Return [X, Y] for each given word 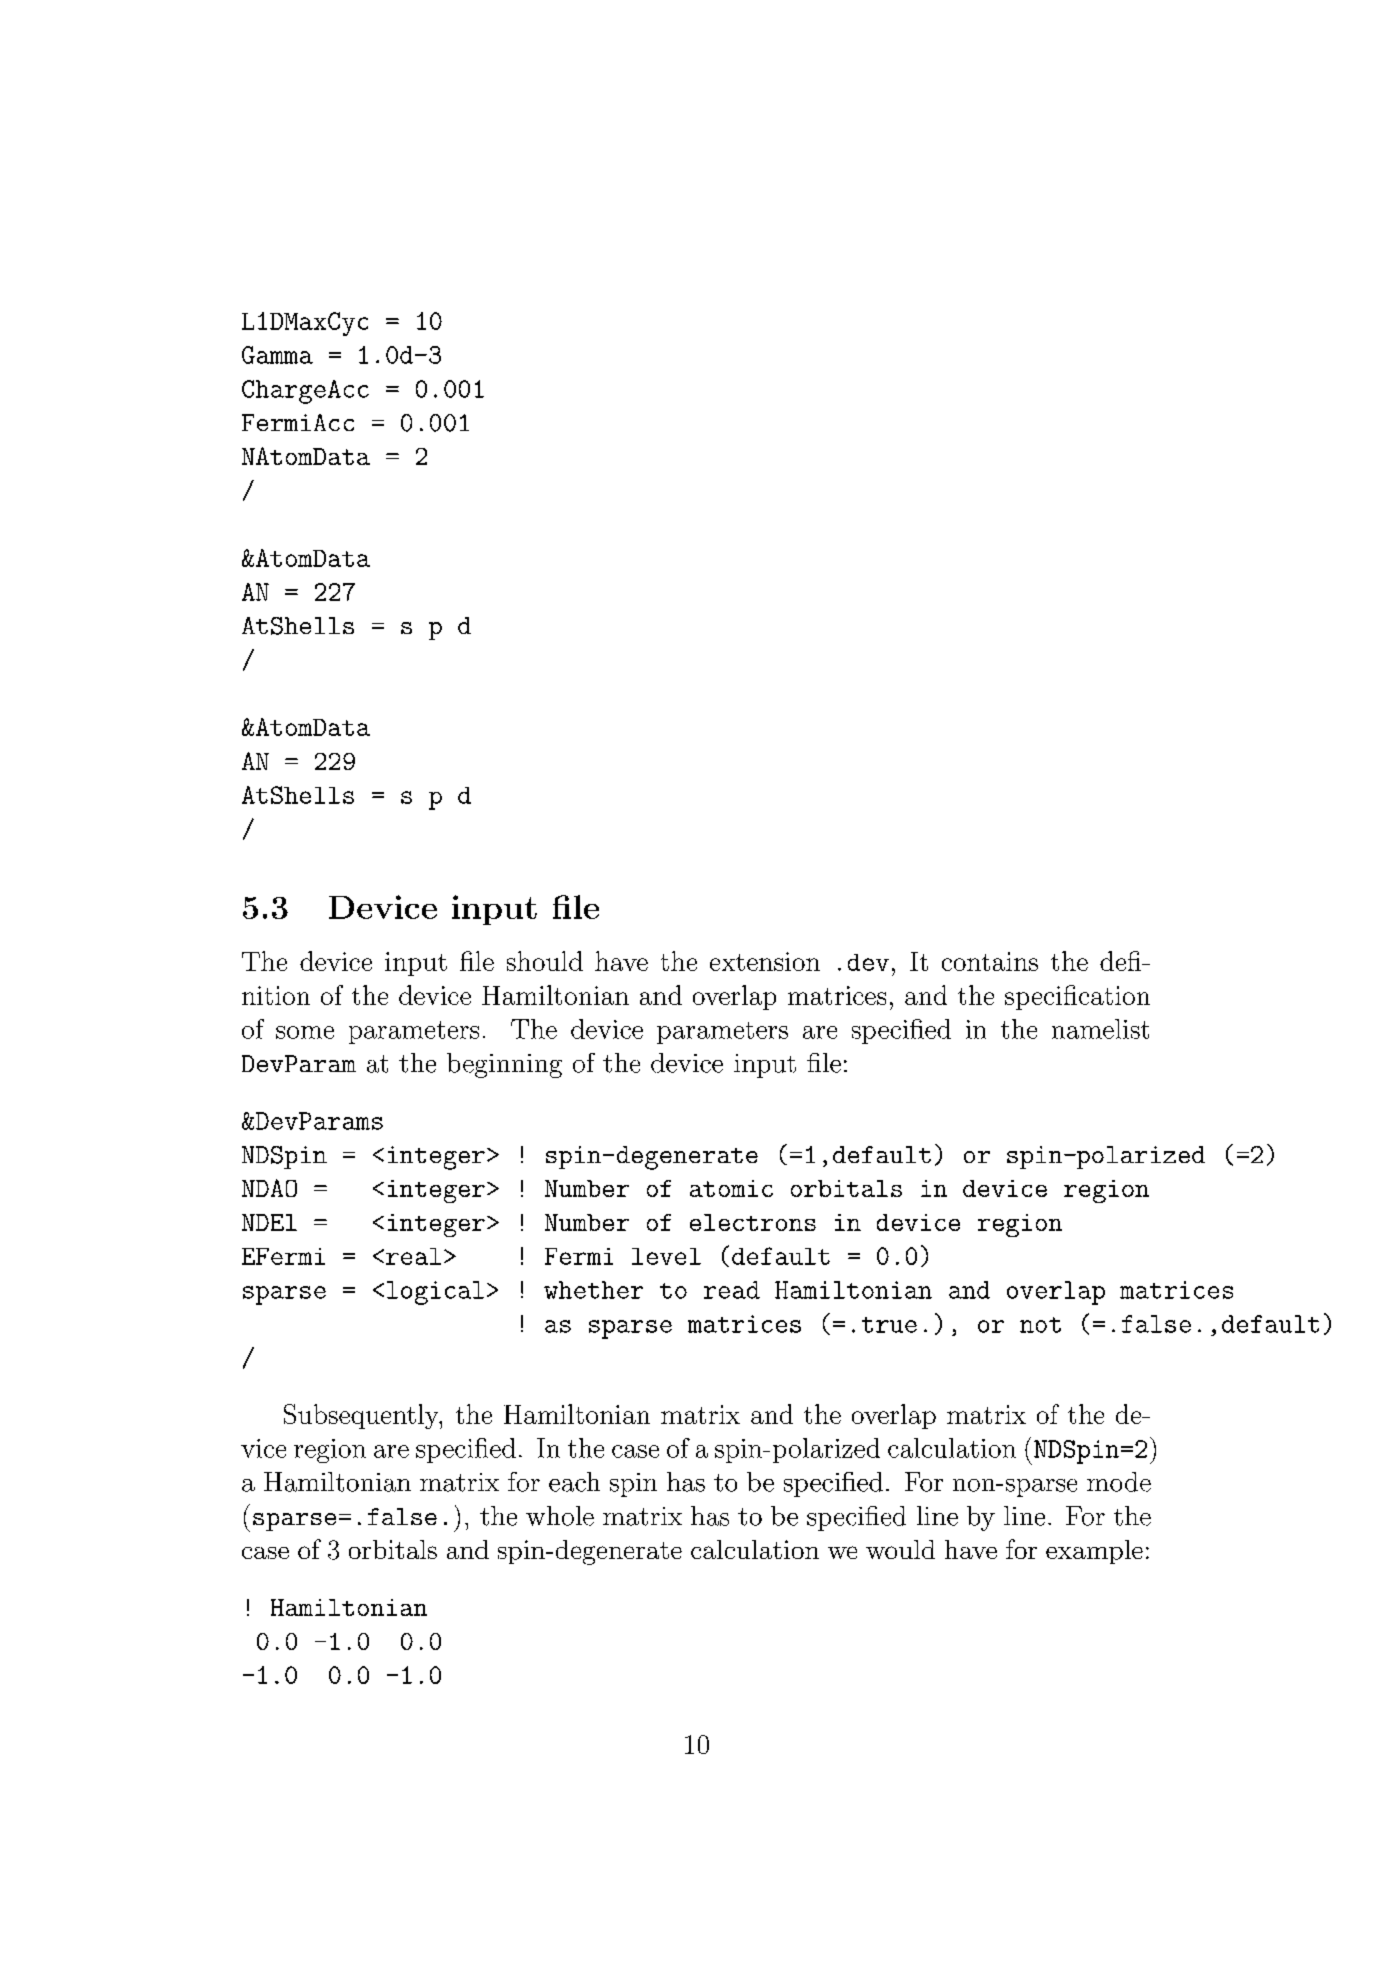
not [1040, 1325]
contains [990, 961]
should [545, 961]
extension [765, 961]
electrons [753, 1222]
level [666, 1256]
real [413, 1256]
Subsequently [362, 1416]
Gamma [277, 355]
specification [1077, 997]
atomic [731, 1188]
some [305, 1032]
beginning [504, 1065]
